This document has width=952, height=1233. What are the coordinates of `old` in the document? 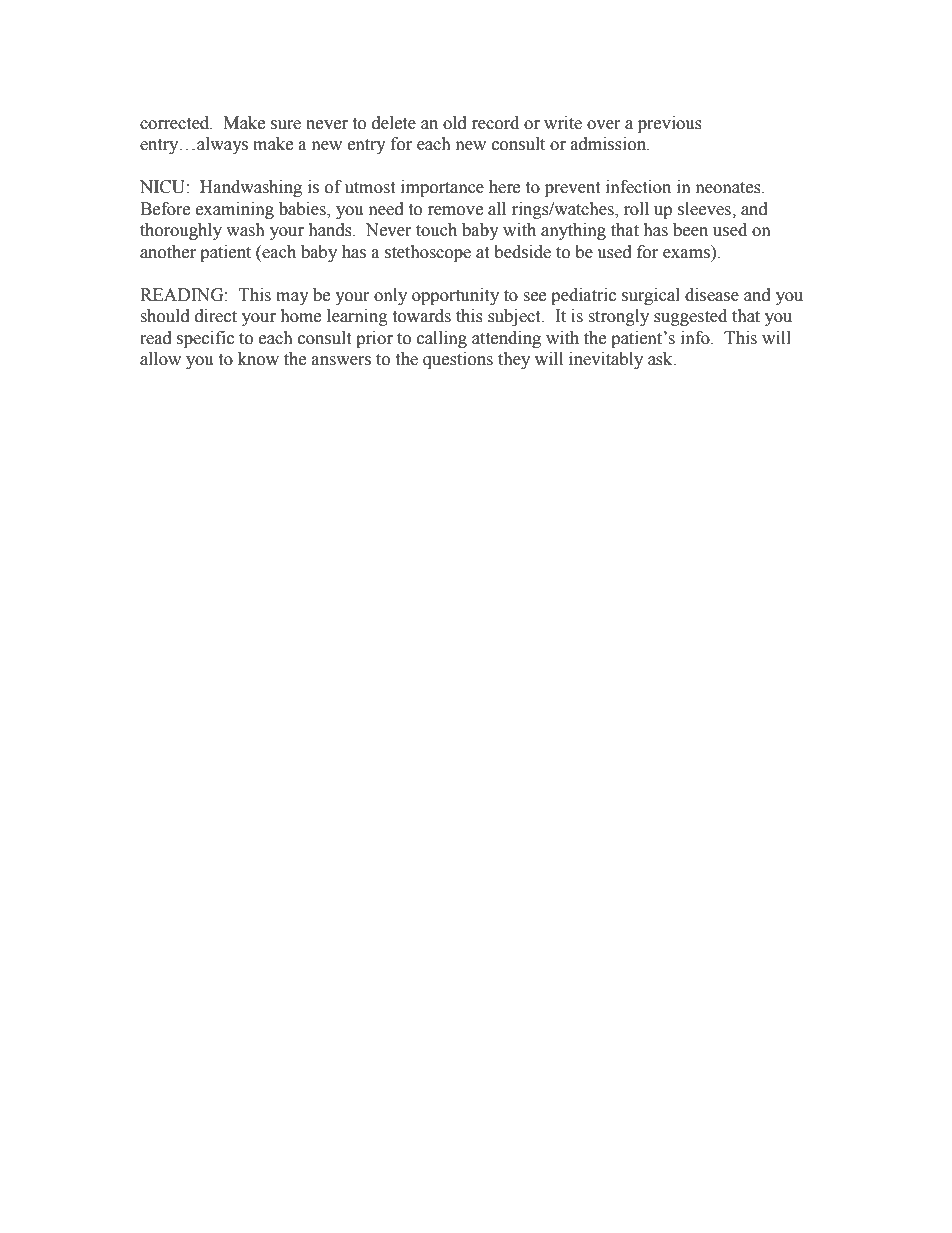 It's located at (455, 123).
